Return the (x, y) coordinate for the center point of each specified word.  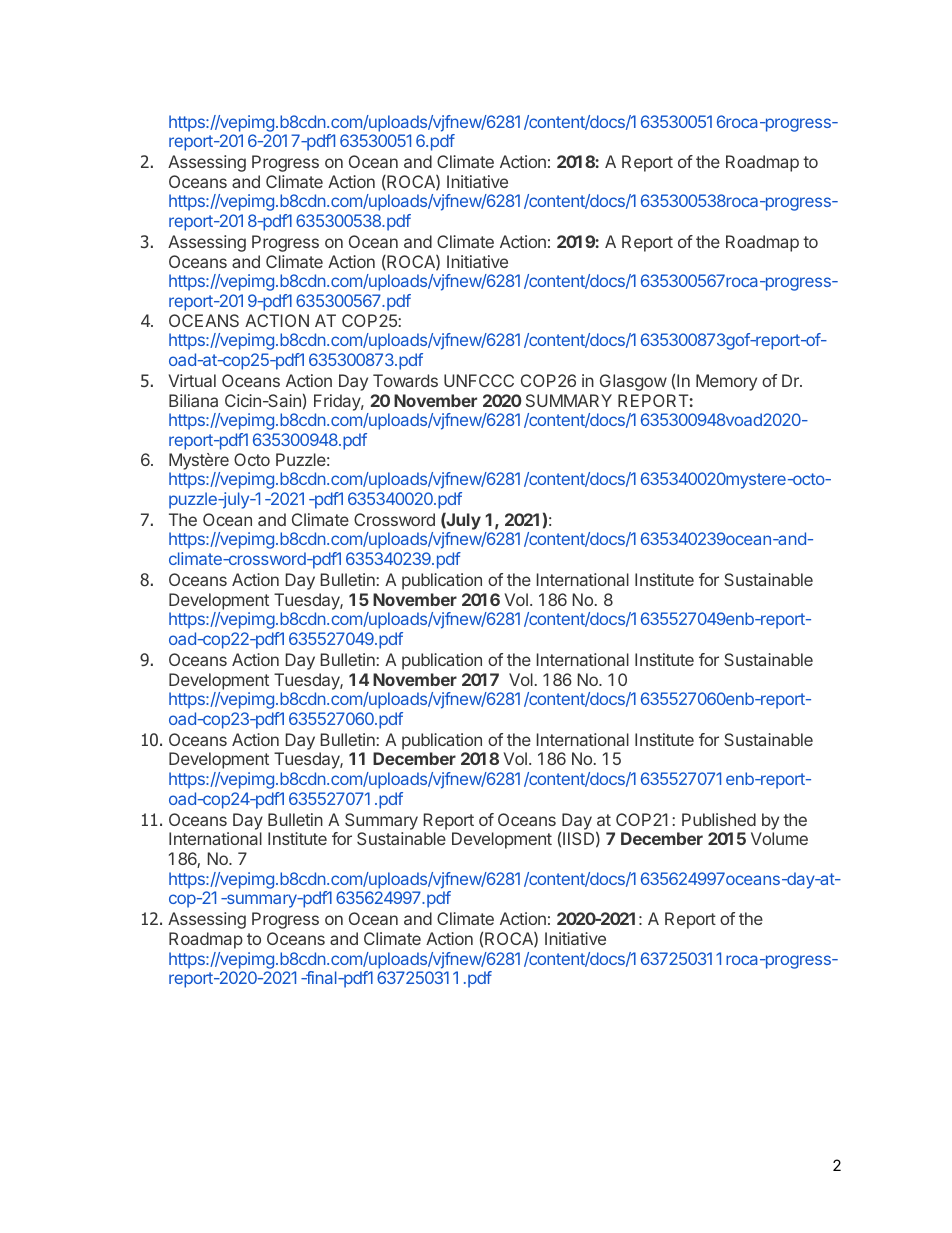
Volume (779, 838)
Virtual (192, 380)
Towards (405, 380)
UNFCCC (479, 380)
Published (719, 819)
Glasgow (633, 382)
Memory (726, 382)
